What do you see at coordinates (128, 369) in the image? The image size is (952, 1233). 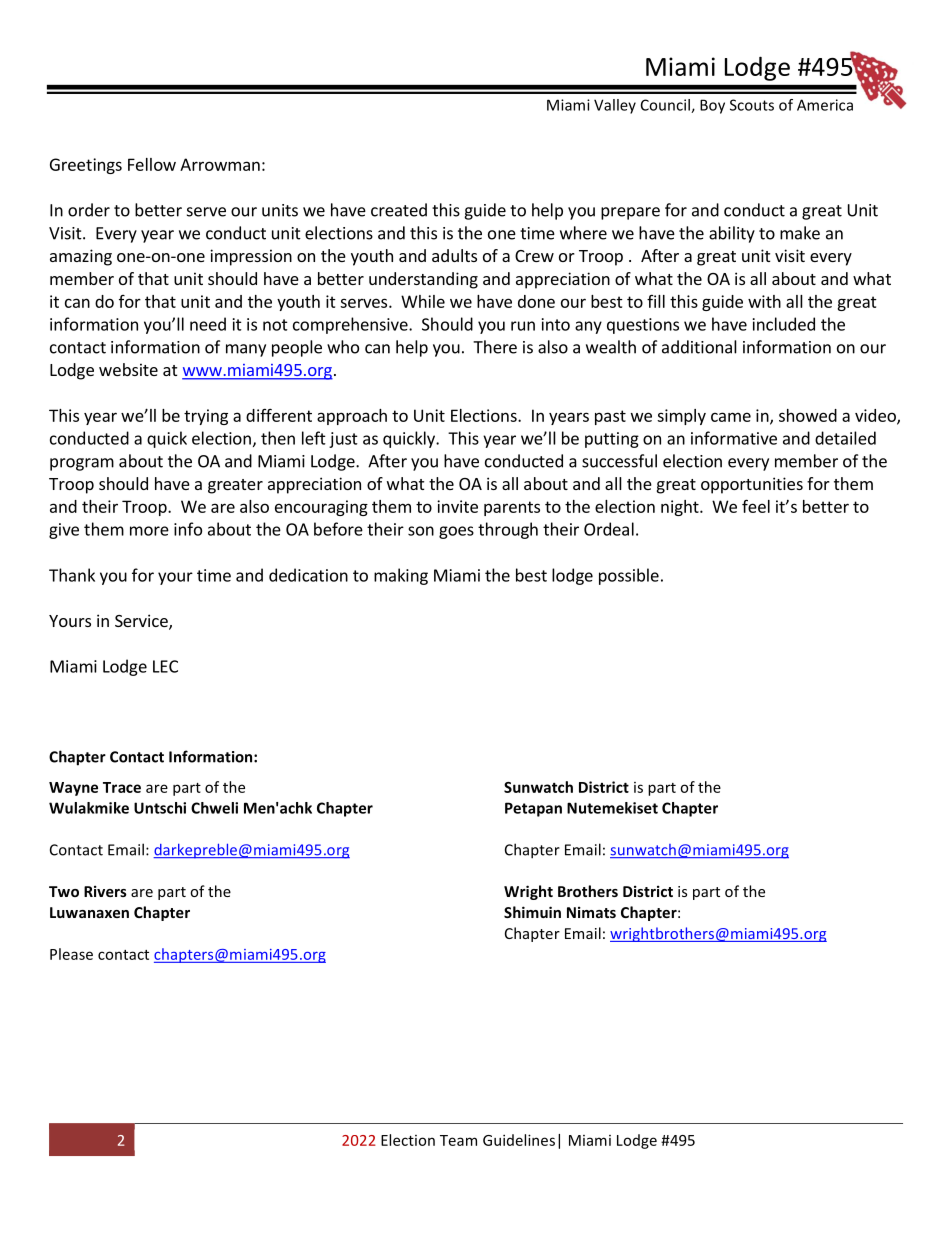 I see `website` at bounding box center [128, 369].
